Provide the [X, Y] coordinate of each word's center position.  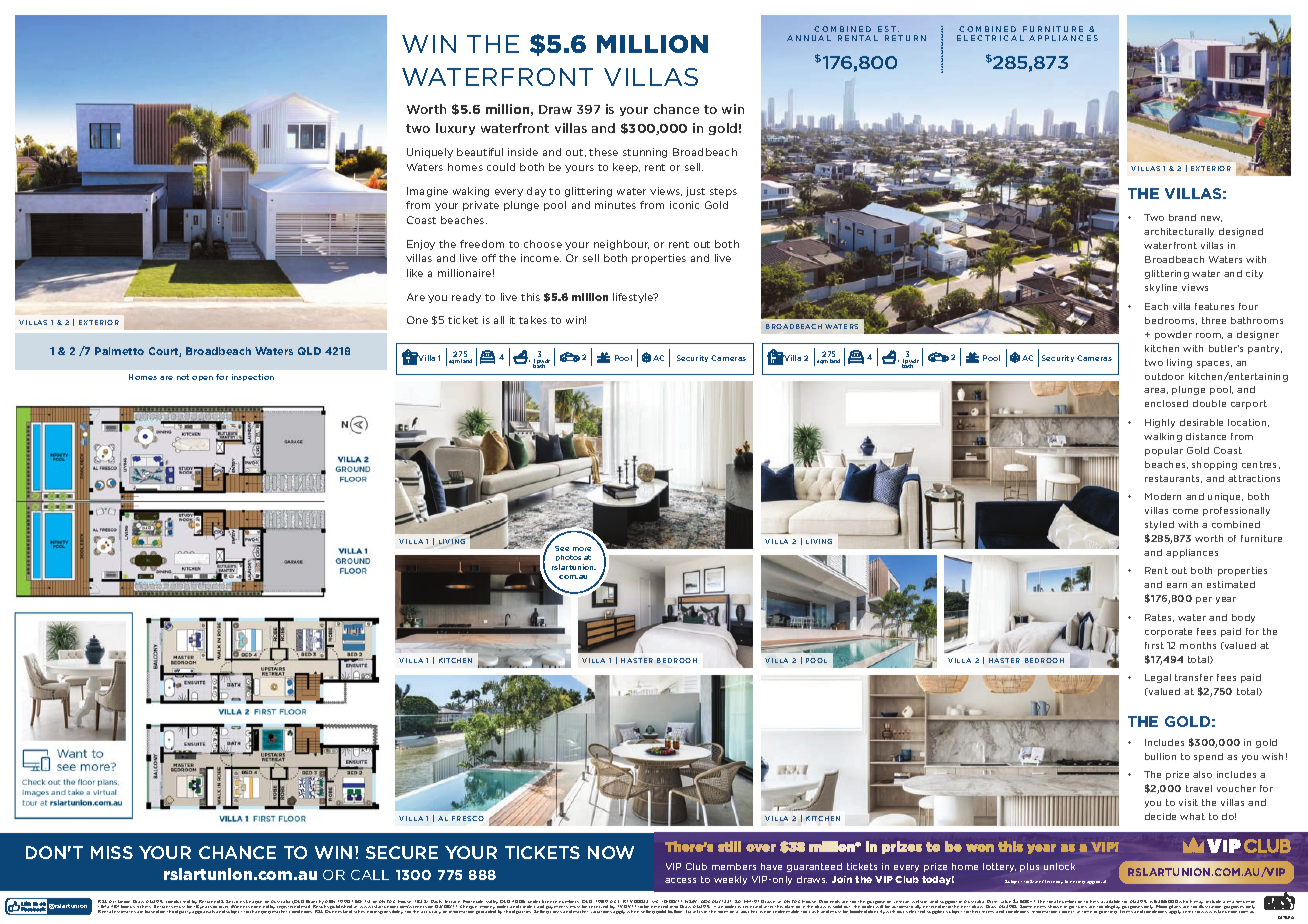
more [582, 549]
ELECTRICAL [990, 38]
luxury [455, 129]
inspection [253, 377]
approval [1096, 882]
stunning [645, 153]
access [680, 880]
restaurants [1173, 479]
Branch [315, 903]
